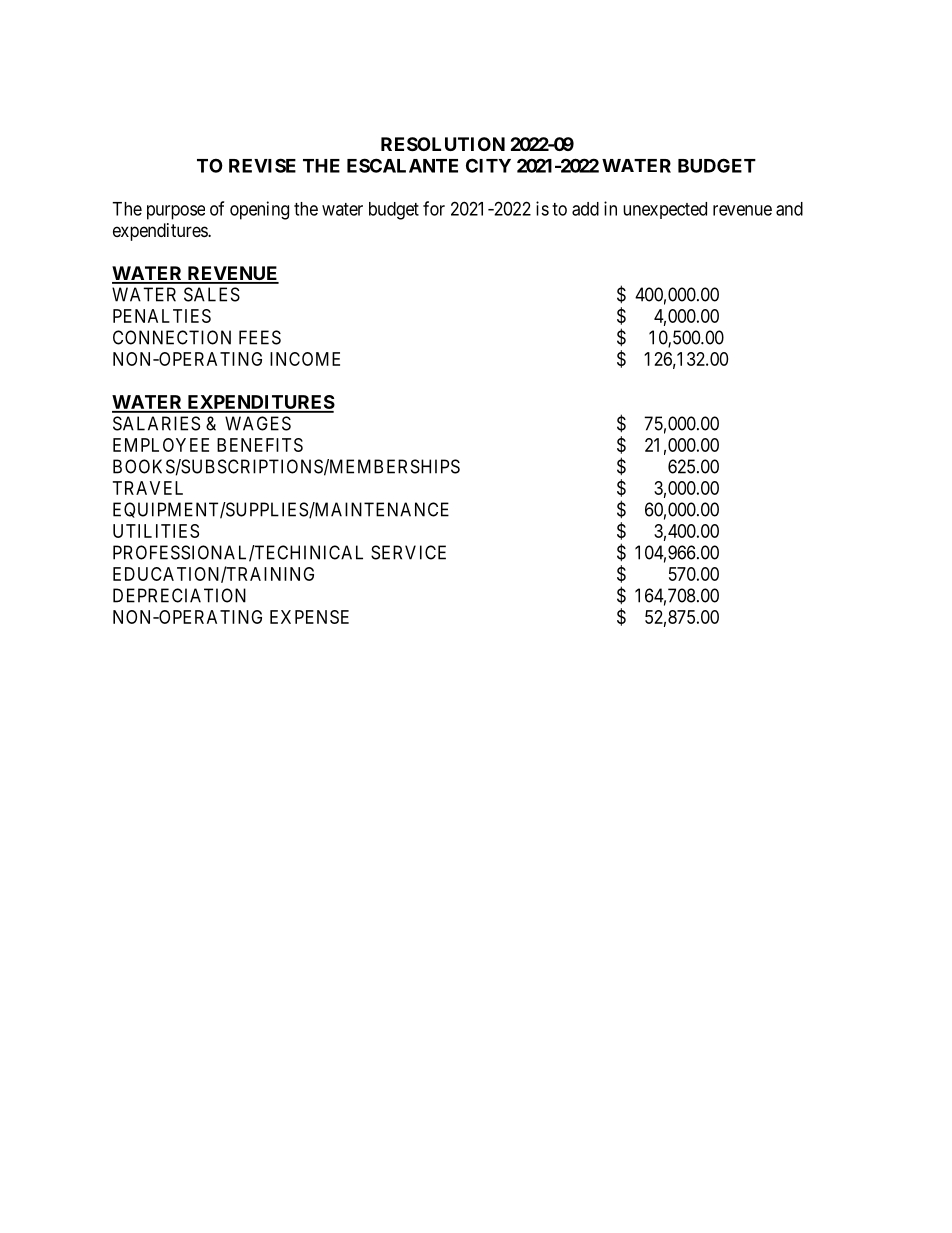 Image resolution: width=952 pixels, height=1233 pixels. Describe the element at coordinates (305, 359) in the page. I see `INCOME` at that location.
